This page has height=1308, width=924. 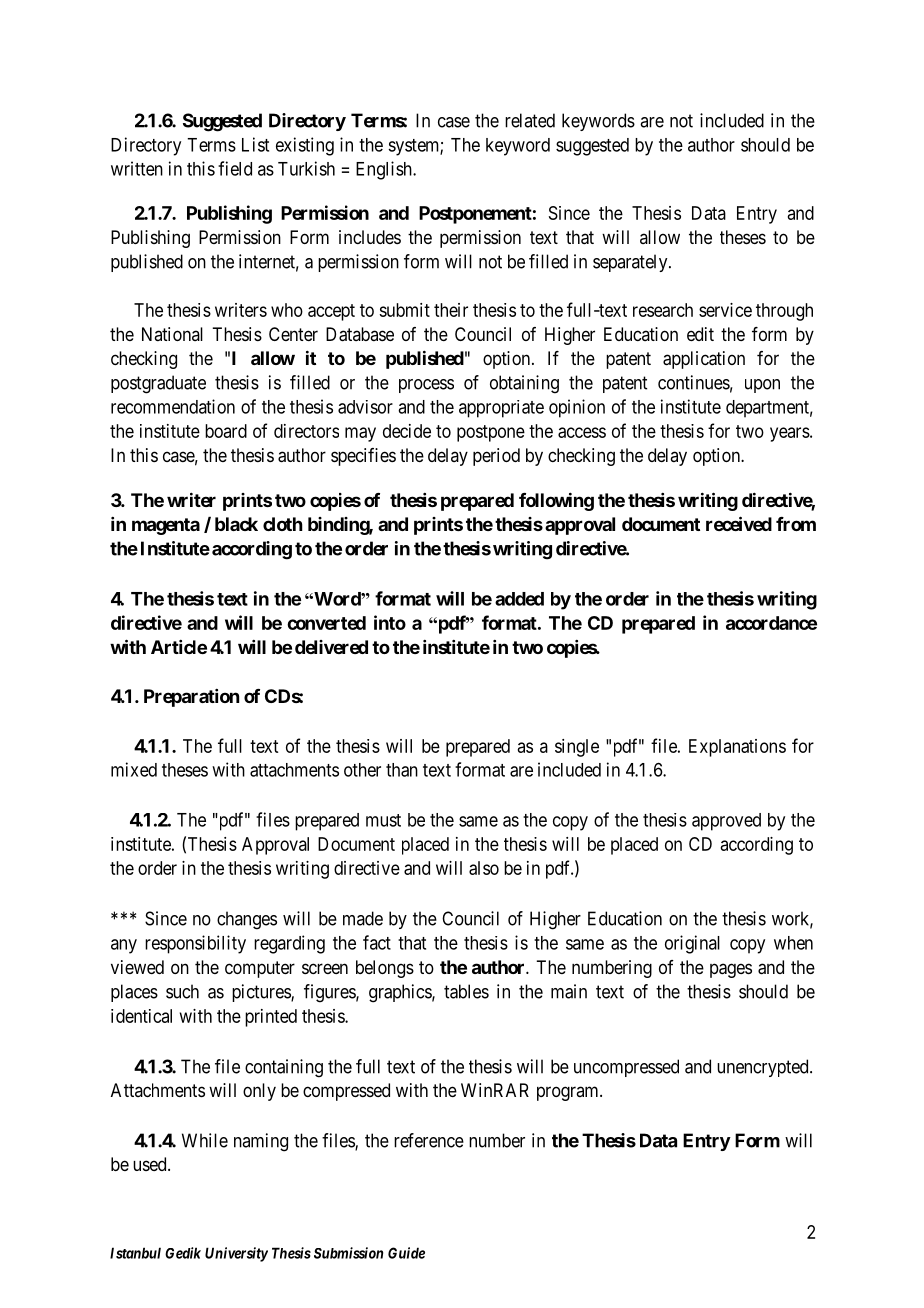 I want to click on University, so click(x=236, y=1254).
